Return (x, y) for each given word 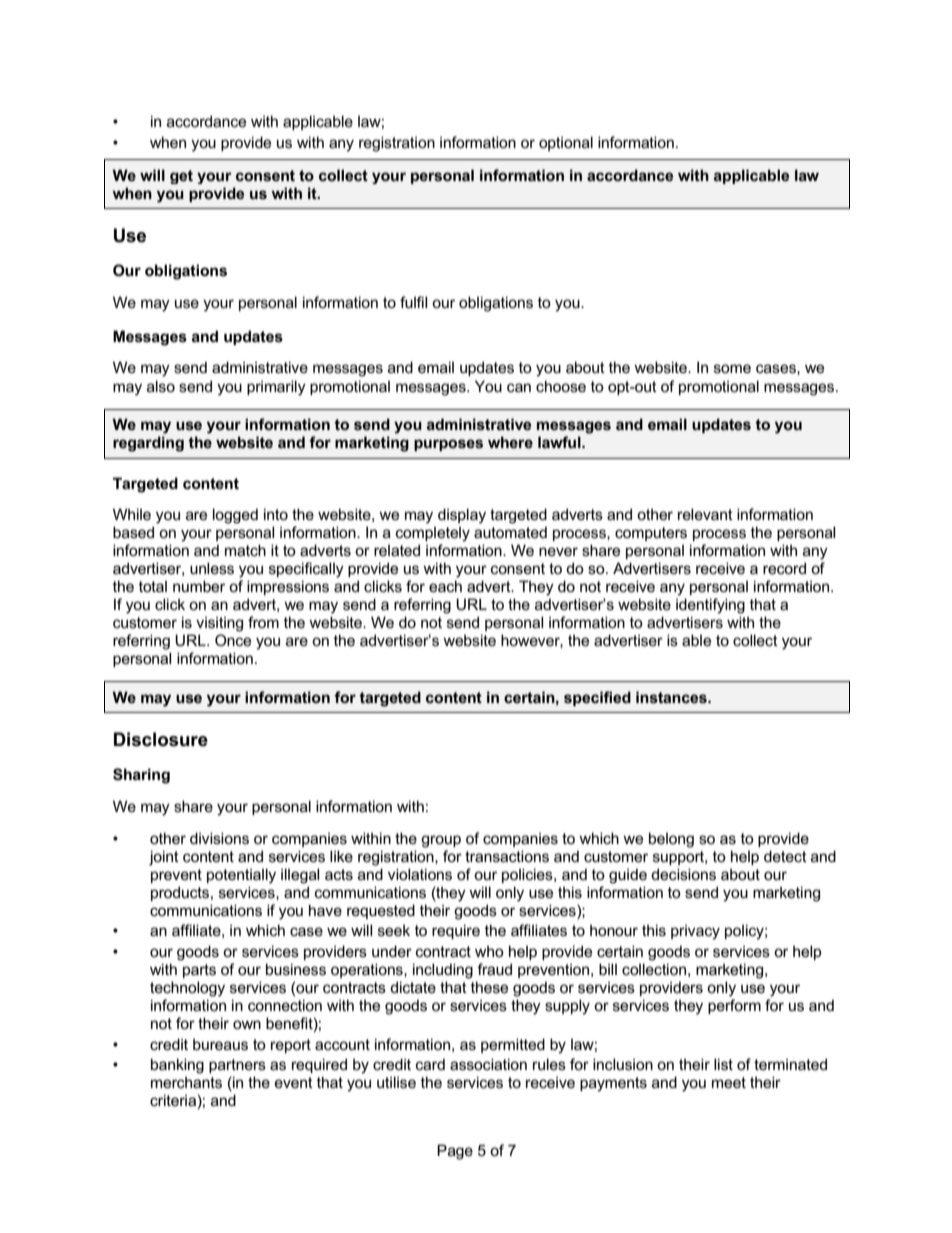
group (441, 841)
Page (455, 1152)
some (732, 368)
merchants (186, 1082)
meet (729, 1082)
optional (566, 143)
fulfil (413, 302)
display (462, 516)
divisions (219, 838)
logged (235, 516)
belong (671, 840)
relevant (705, 514)
